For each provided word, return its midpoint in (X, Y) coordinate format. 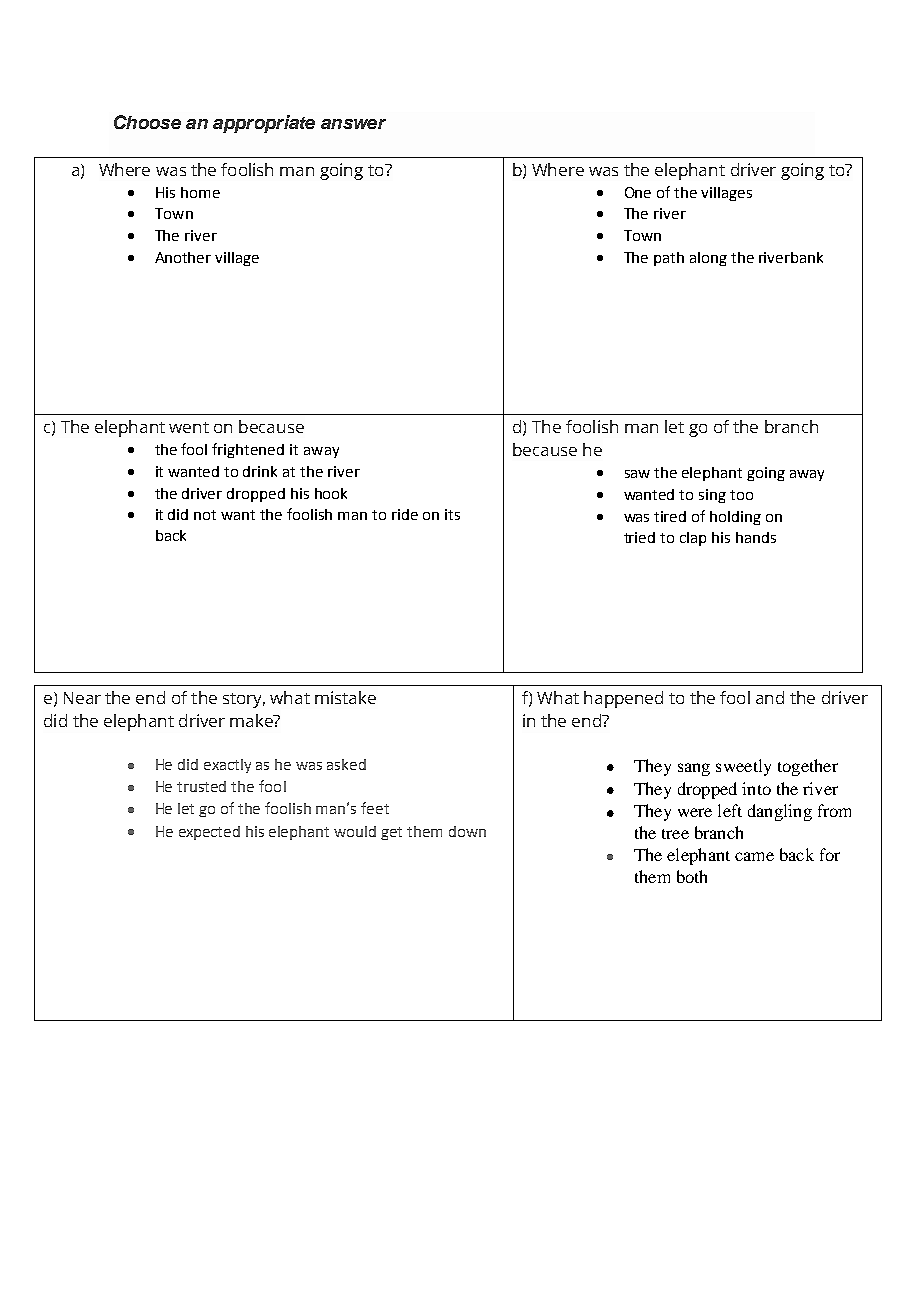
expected (209, 833)
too (741, 495)
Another (183, 257)
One (638, 192)
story (244, 700)
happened (623, 699)
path (669, 259)
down (467, 831)
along (708, 259)
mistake (345, 697)
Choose (147, 122)
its (452, 514)
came (754, 856)
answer (353, 124)
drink (260, 471)
